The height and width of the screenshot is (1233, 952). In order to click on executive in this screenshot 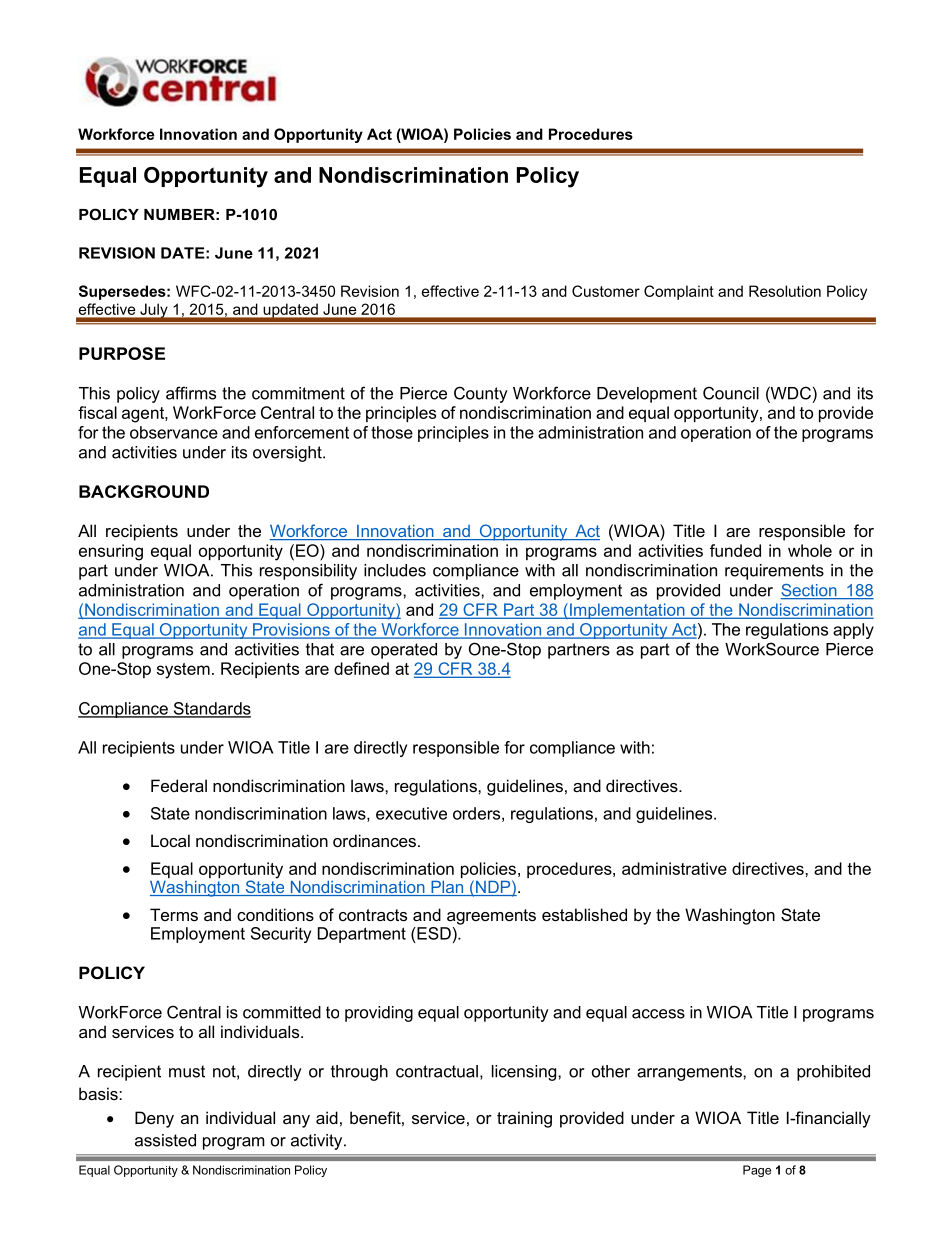, I will do `click(411, 813)`.
